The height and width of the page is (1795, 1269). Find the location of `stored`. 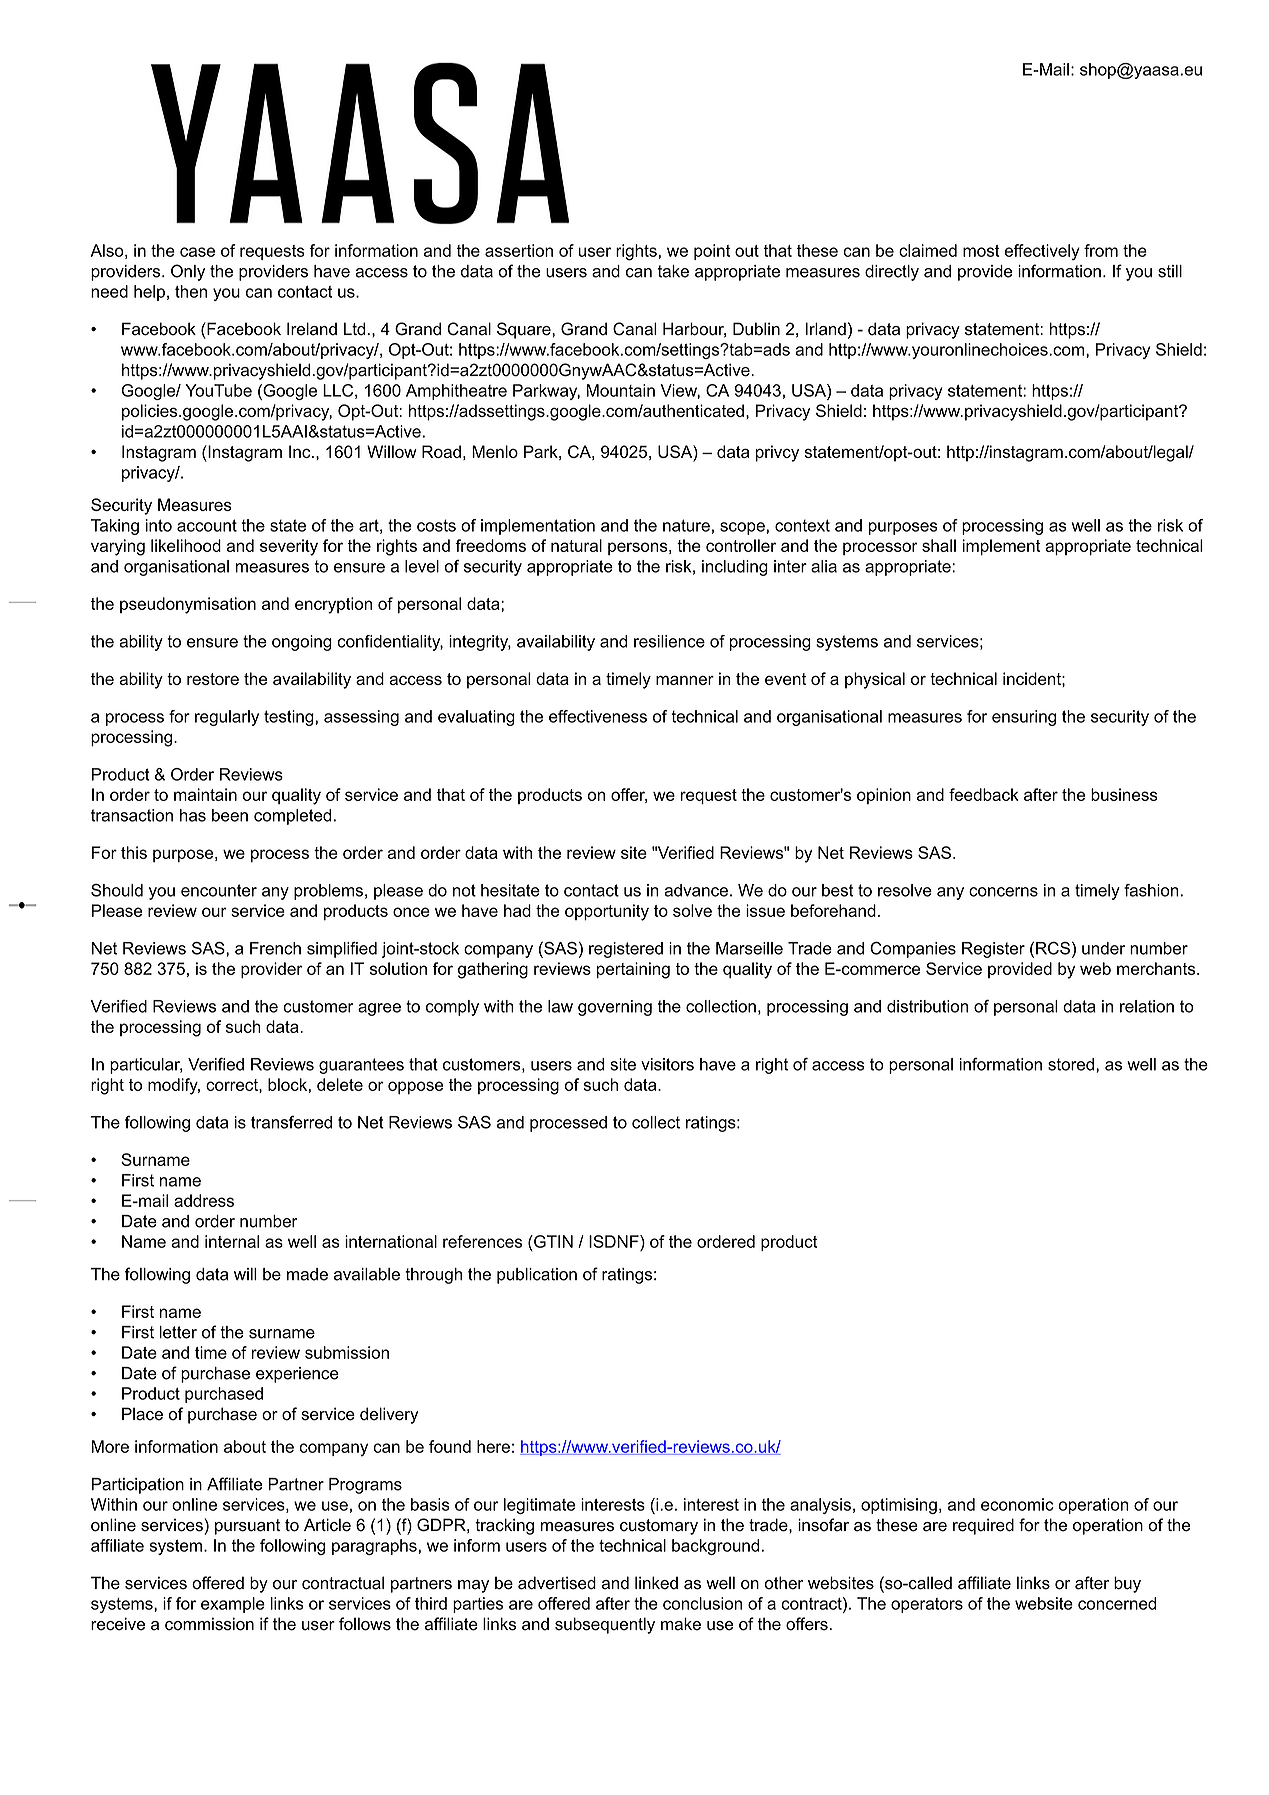

stored is located at coordinates (1071, 1064).
